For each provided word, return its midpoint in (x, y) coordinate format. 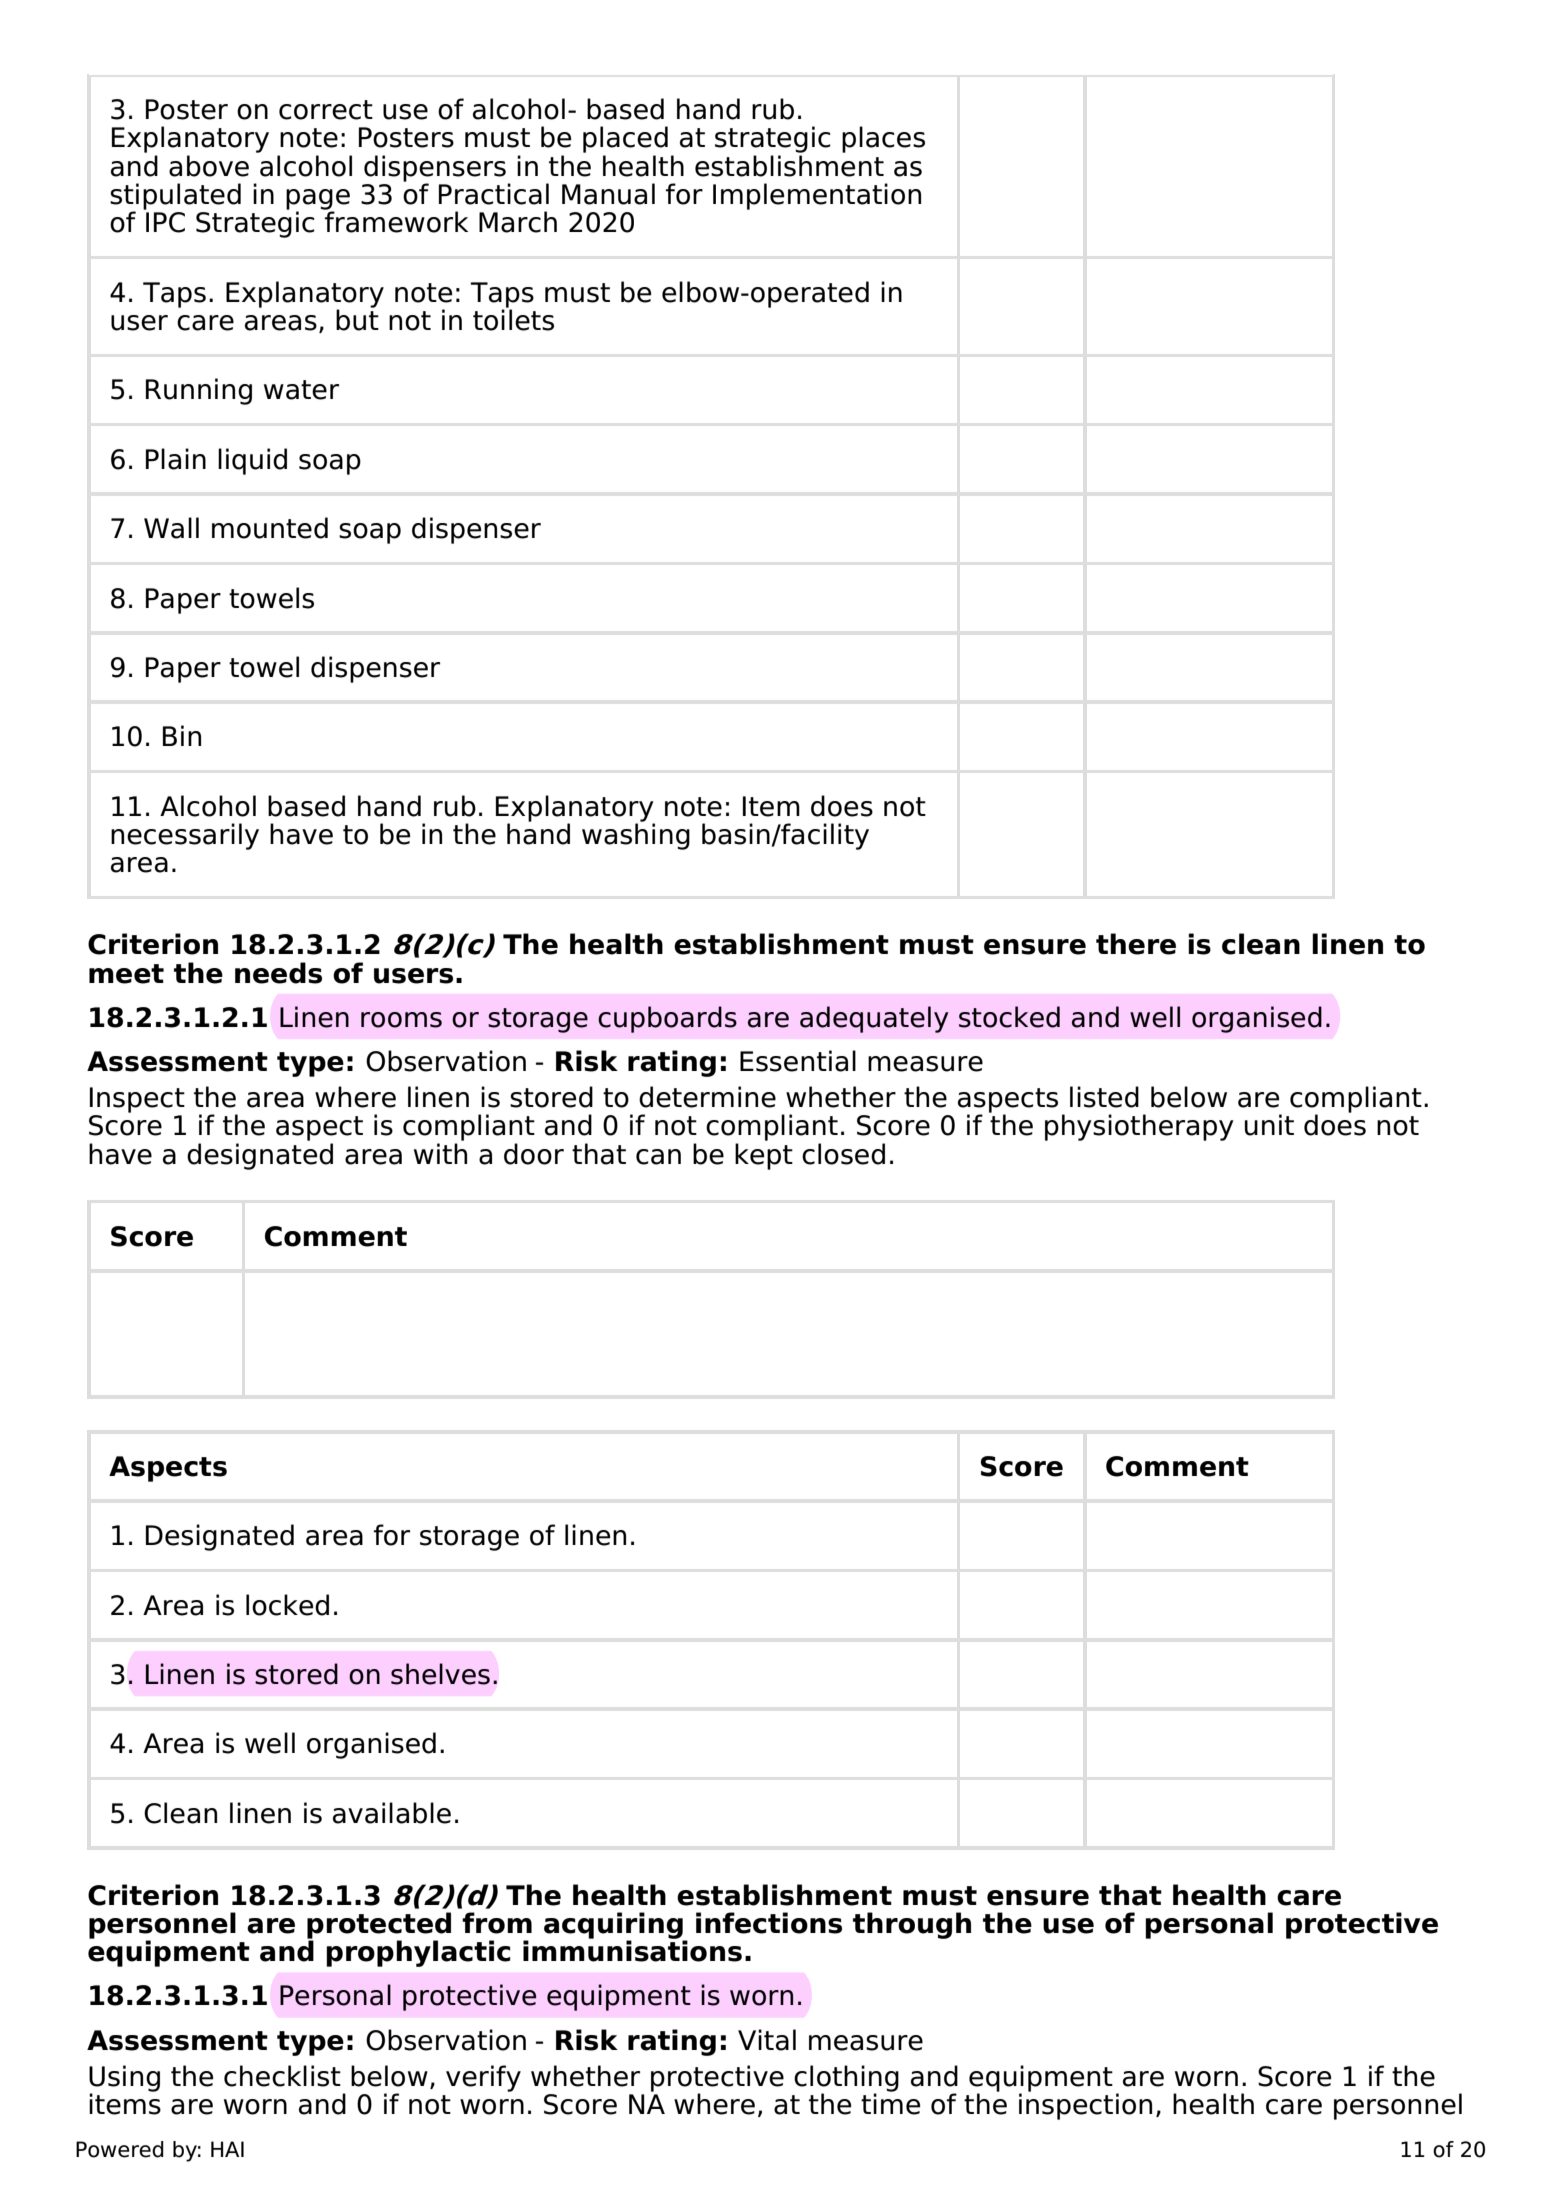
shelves (440, 1674)
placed (625, 139)
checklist (282, 2076)
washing (636, 835)
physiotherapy (1139, 1127)
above (209, 166)
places (883, 139)
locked (287, 1605)
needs (278, 973)
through (912, 1925)
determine (707, 1097)
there (1136, 944)
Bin (182, 735)
